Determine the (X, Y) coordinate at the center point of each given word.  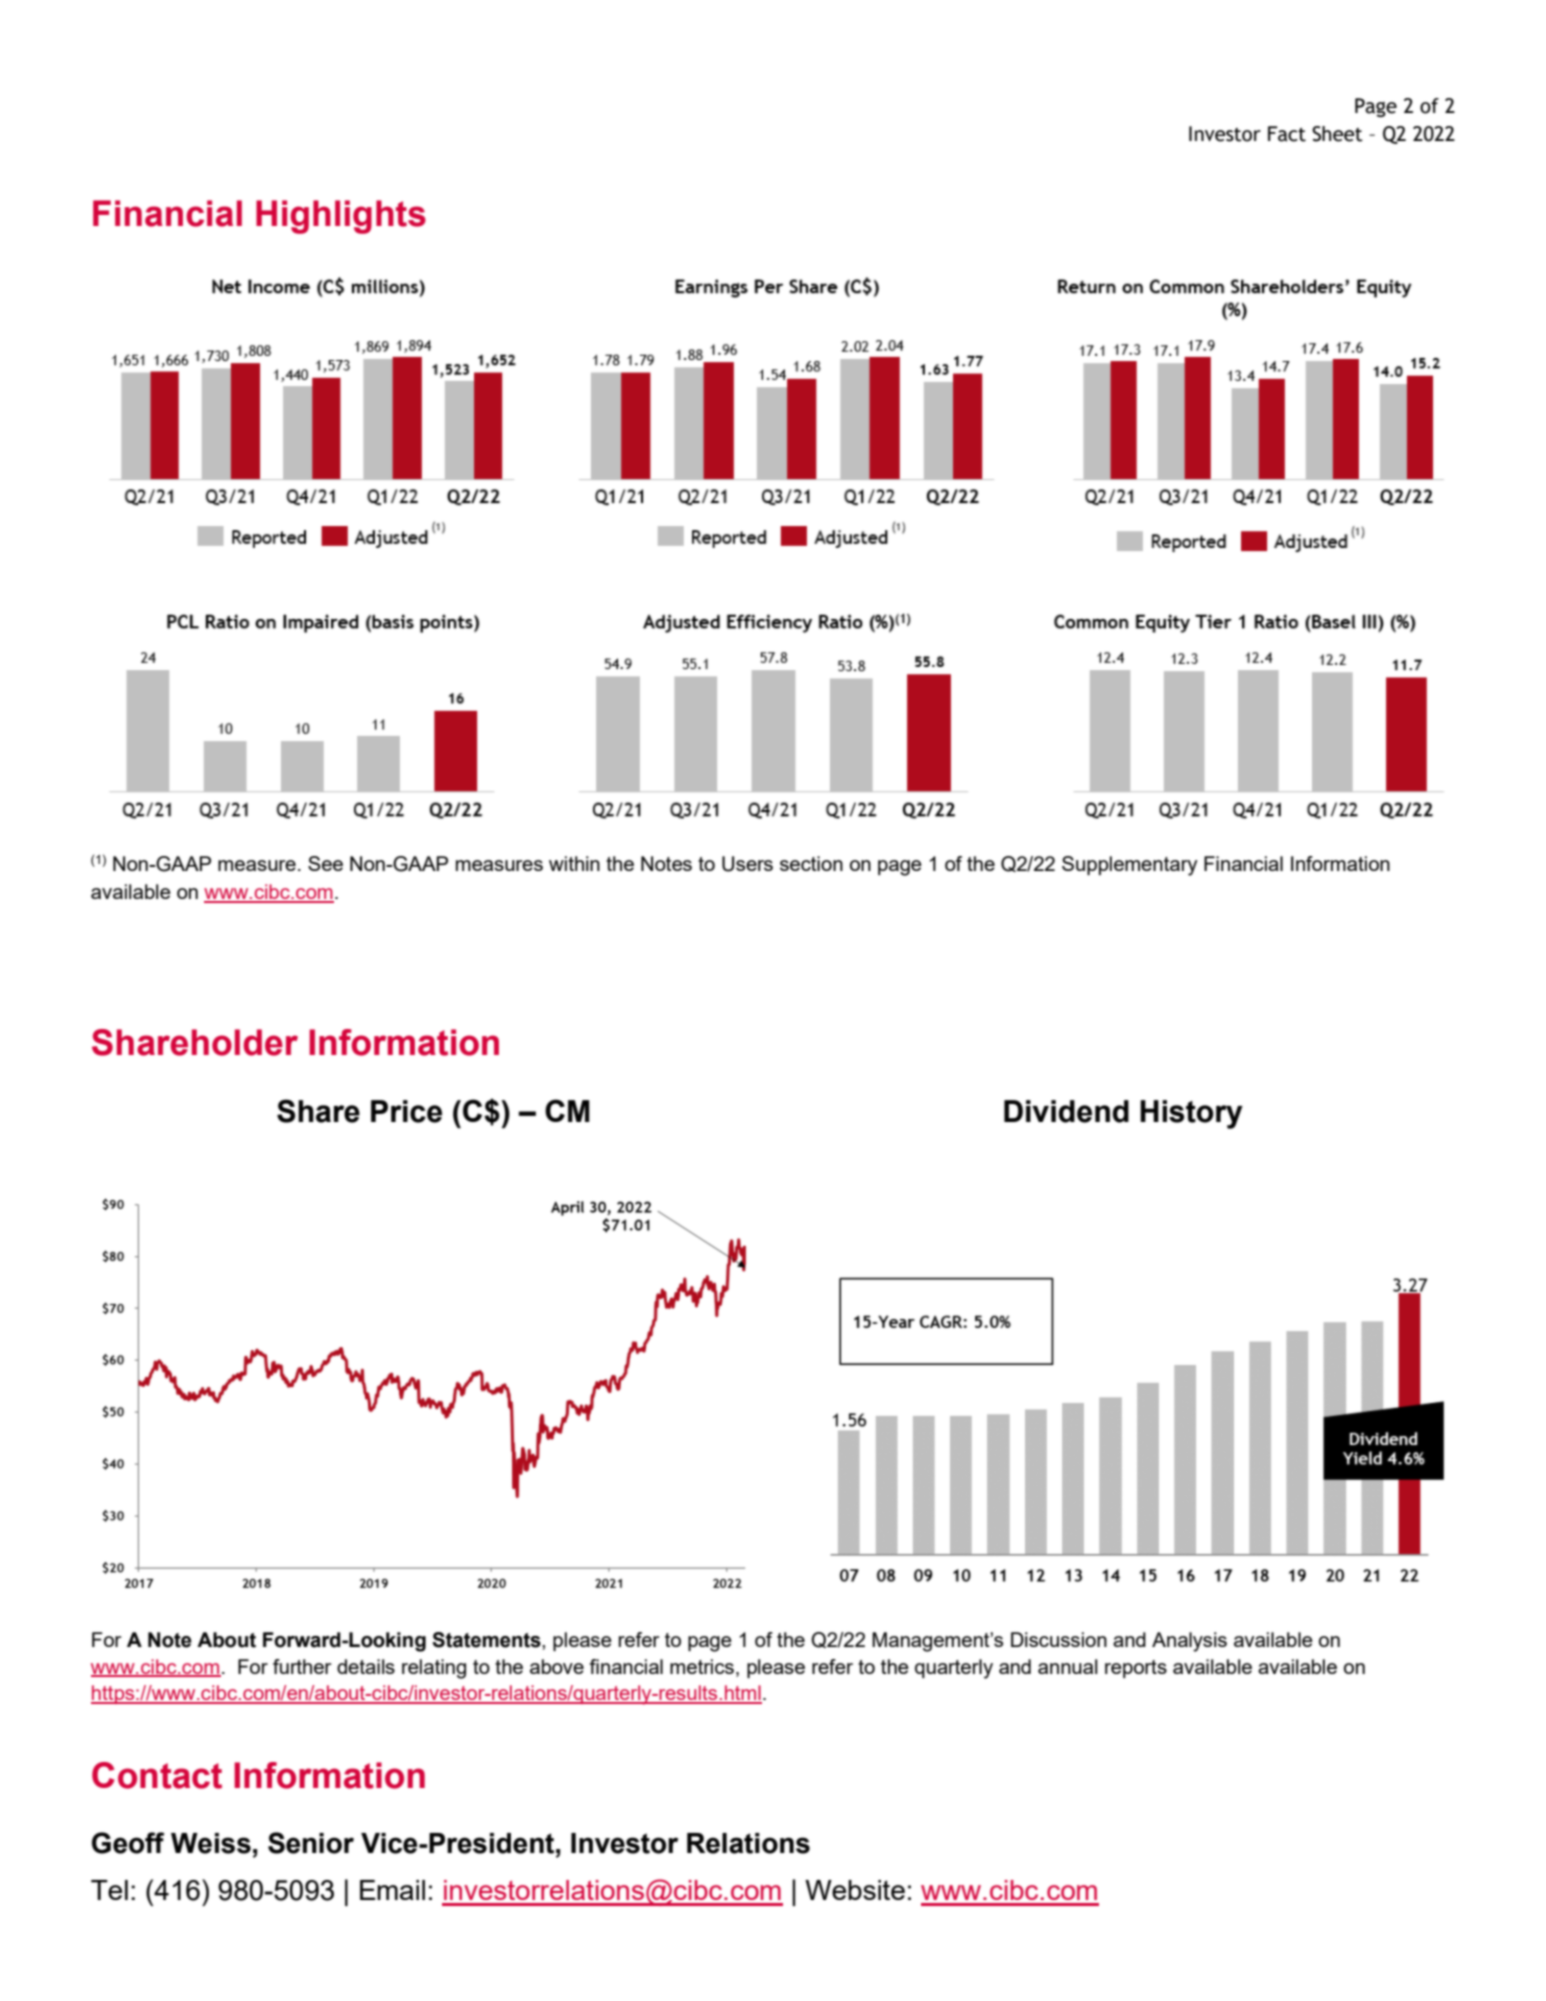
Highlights (341, 217)
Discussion (1059, 1639)
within (574, 863)
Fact (1287, 134)
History (1191, 1114)
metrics (702, 1666)
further (302, 1666)
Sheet (1337, 134)
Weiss (211, 1843)
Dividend (1066, 1111)
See (325, 863)
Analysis (1189, 1642)
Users (747, 864)
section (811, 863)
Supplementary (1130, 866)
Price (406, 1111)
